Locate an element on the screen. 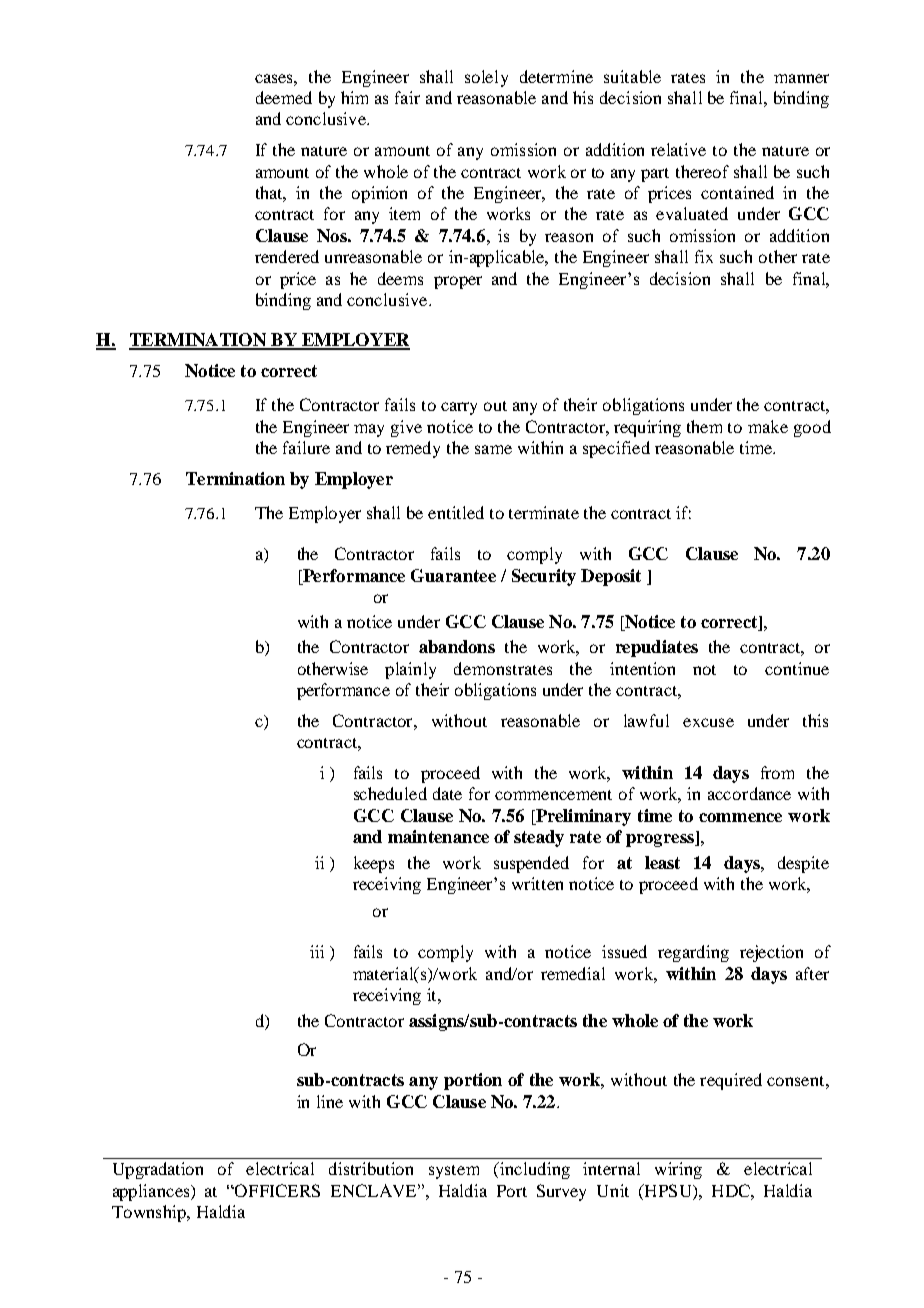 Image resolution: width=924 pixels, height=1308 pixels. wiring is located at coordinates (678, 1170).
